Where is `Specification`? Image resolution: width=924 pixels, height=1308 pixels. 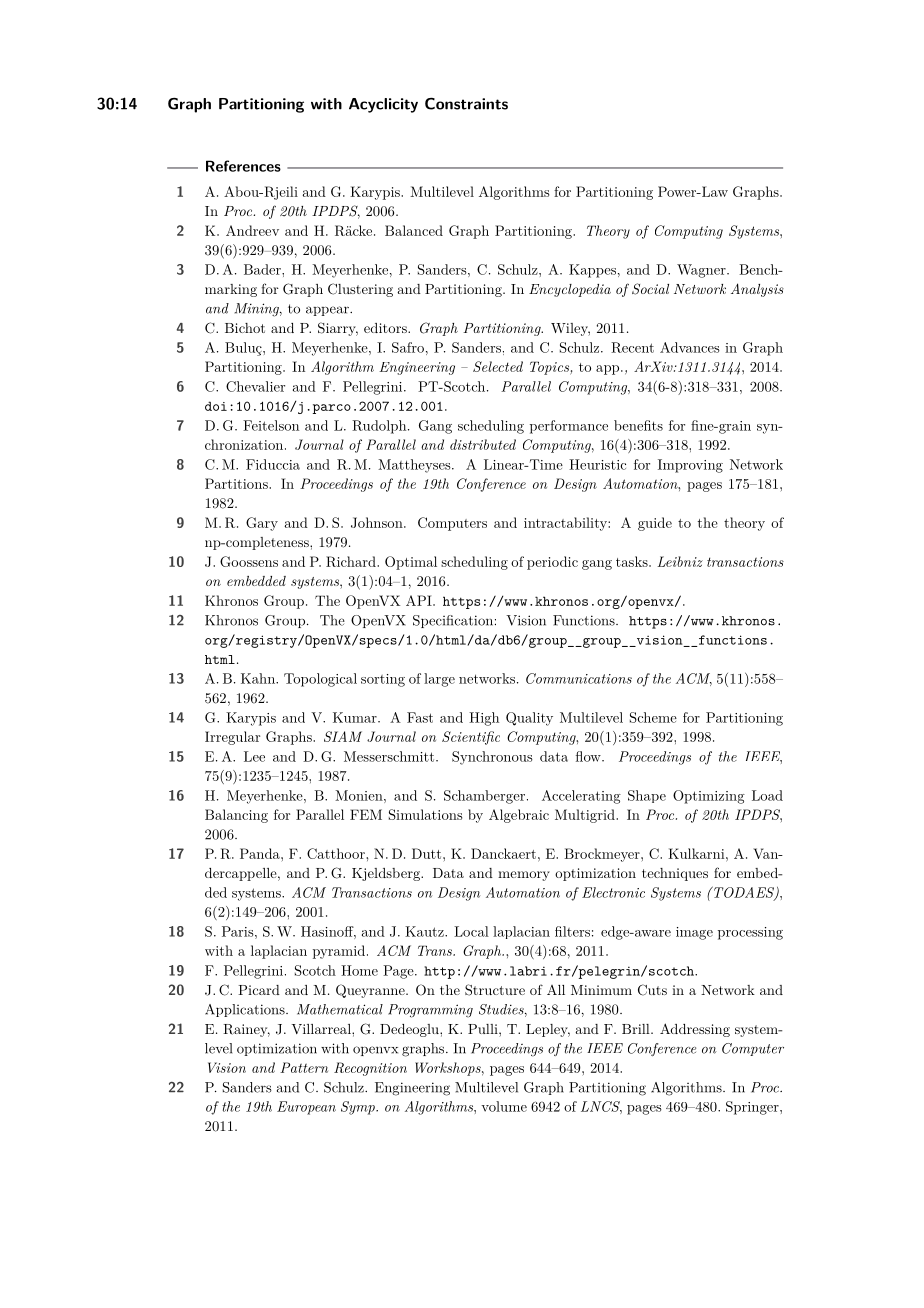 Specification is located at coordinates (453, 621).
